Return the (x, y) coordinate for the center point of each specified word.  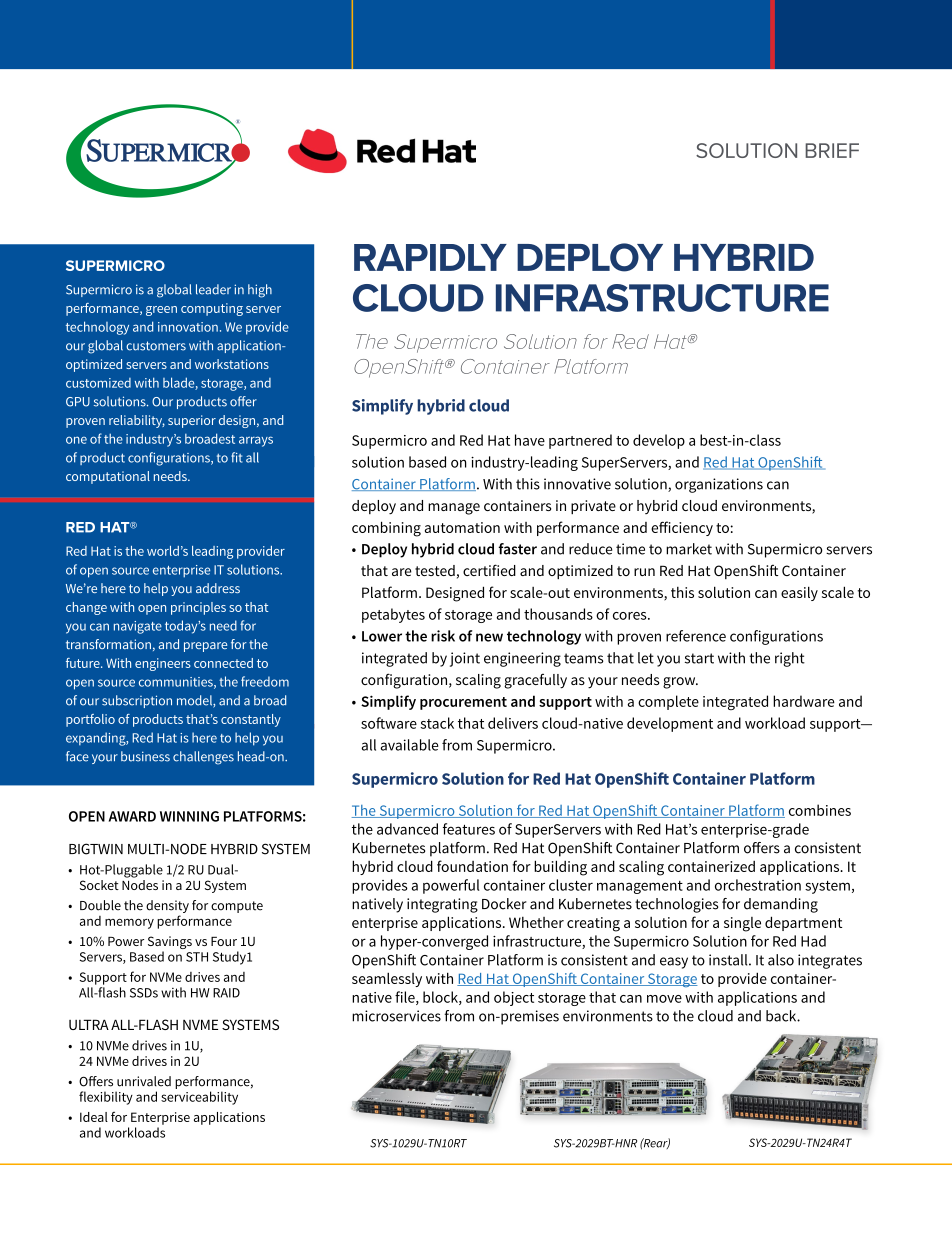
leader (213, 289)
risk (443, 636)
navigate (138, 627)
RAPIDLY (430, 257)
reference (696, 636)
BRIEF (832, 150)
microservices (396, 1016)
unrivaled (144, 1081)
